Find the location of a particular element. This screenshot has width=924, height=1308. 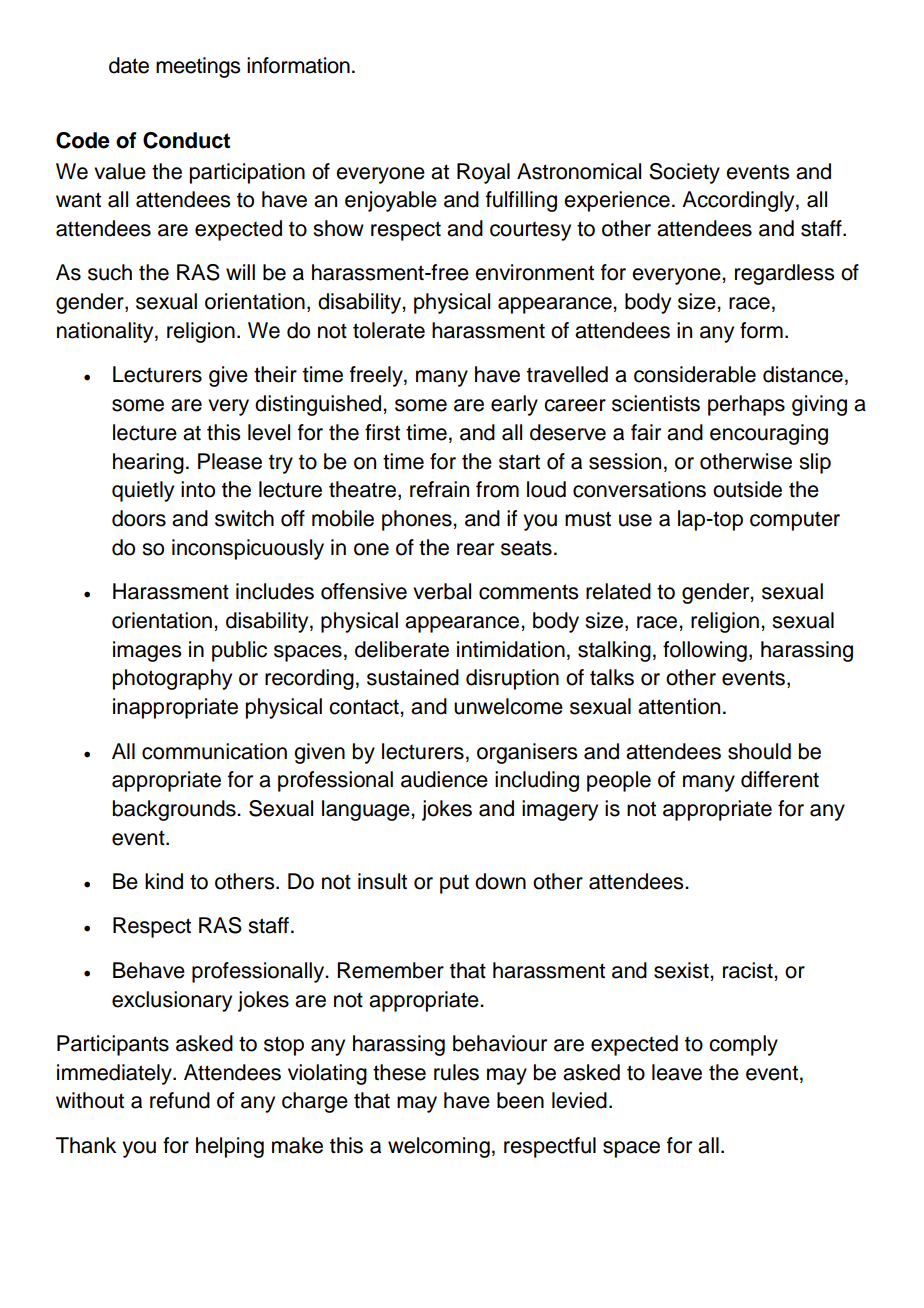

Royal is located at coordinates (483, 173).
